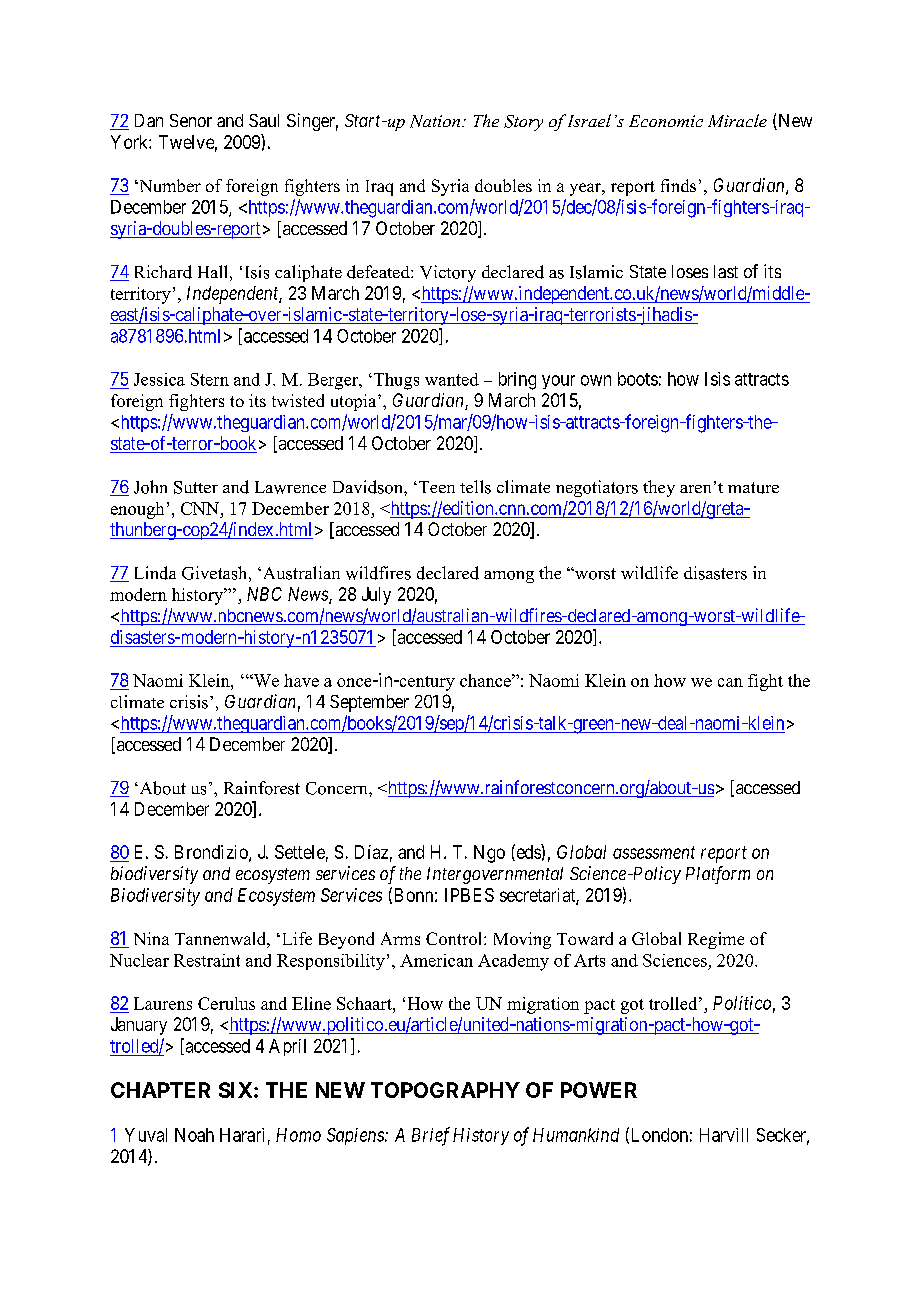 The height and width of the image is (1308, 924). I want to click on Victory, so click(448, 273).
